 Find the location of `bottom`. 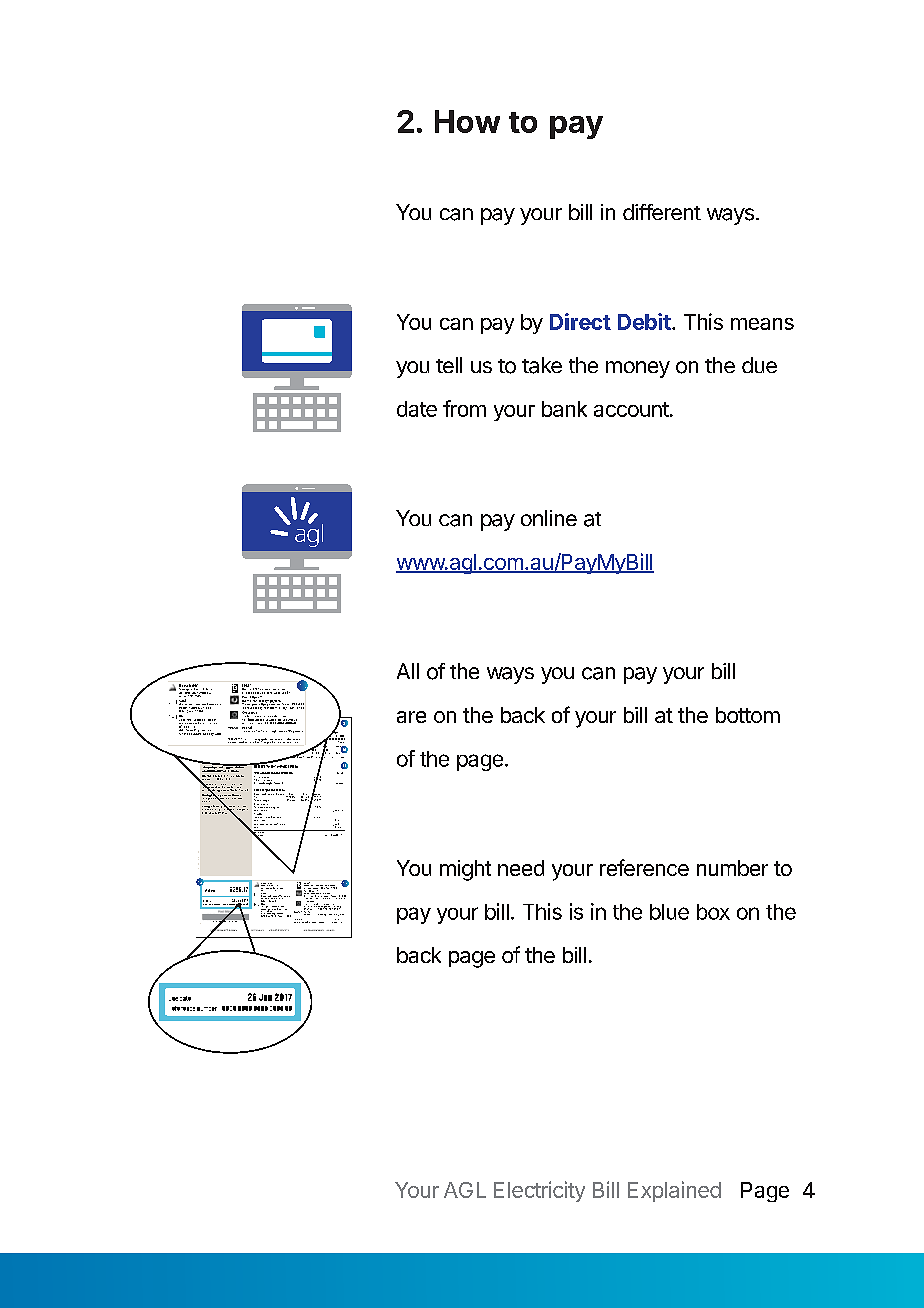

bottom is located at coordinates (748, 715).
